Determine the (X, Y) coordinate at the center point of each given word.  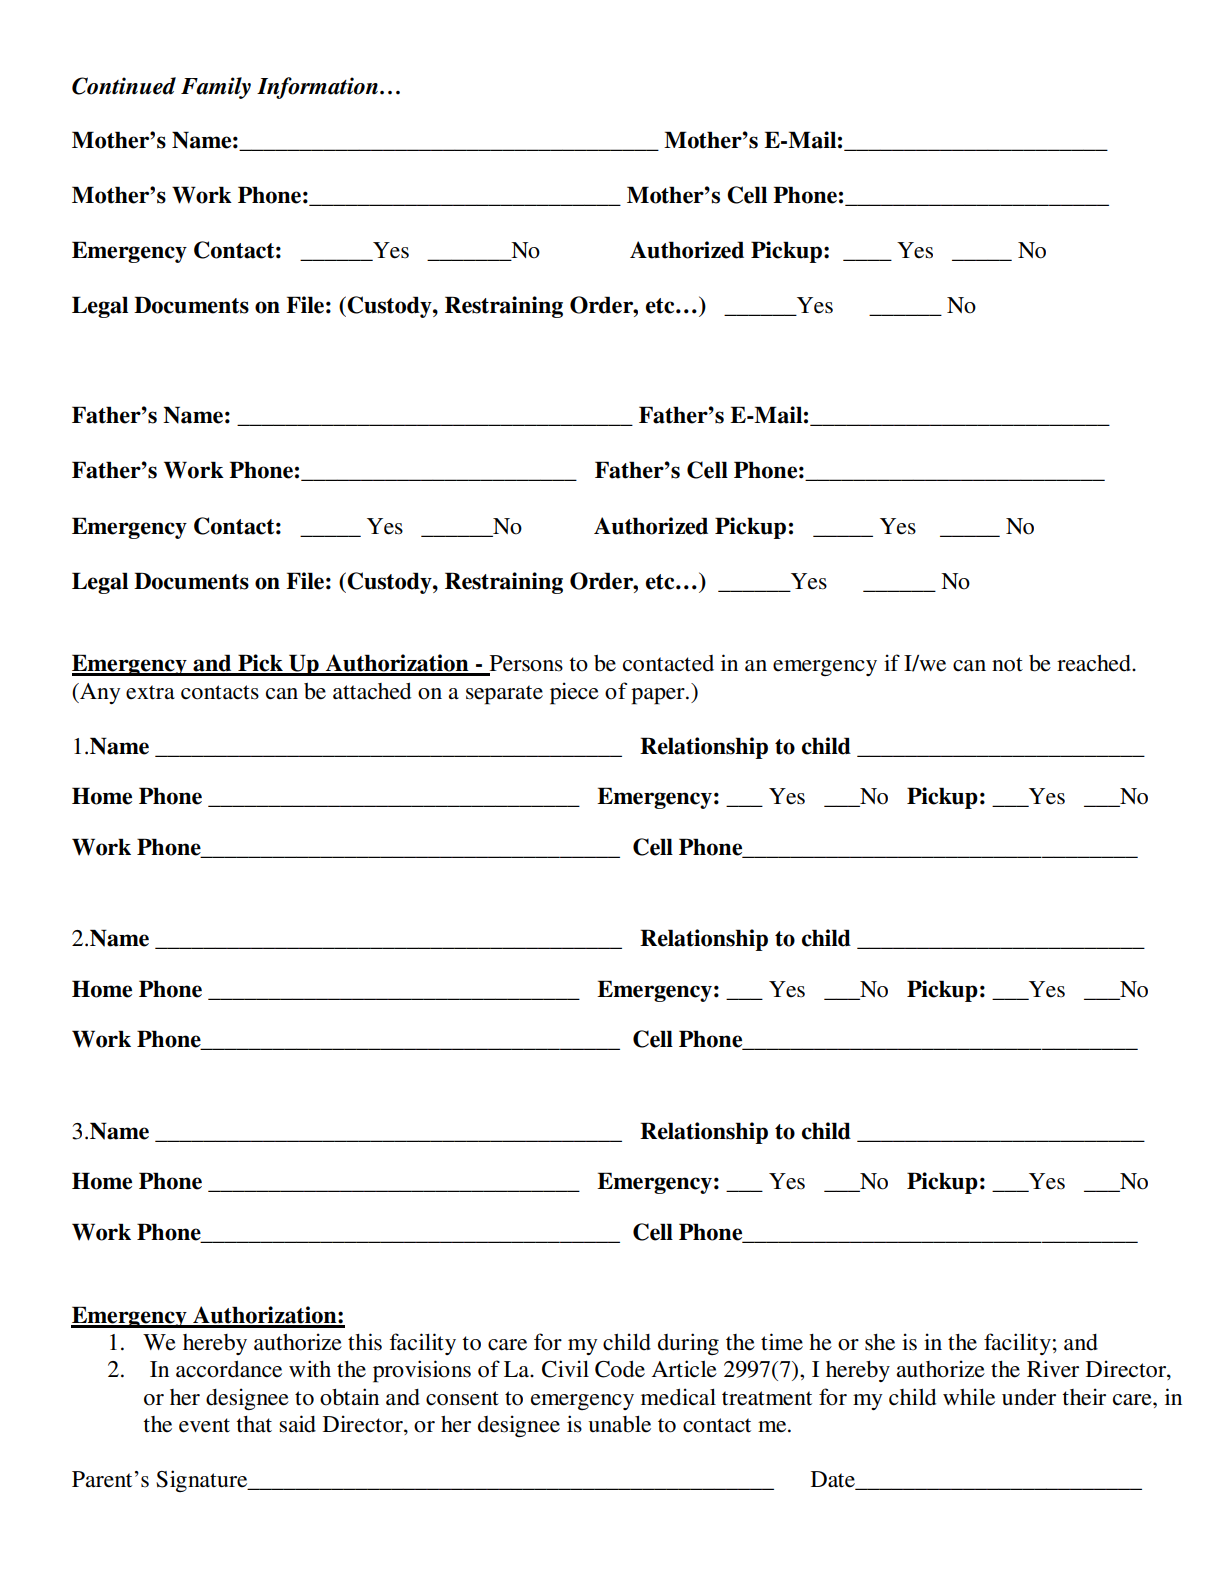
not (1007, 664)
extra (150, 692)
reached (1095, 663)
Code (620, 1369)
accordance (229, 1369)
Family (216, 88)
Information (317, 88)
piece (574, 693)
